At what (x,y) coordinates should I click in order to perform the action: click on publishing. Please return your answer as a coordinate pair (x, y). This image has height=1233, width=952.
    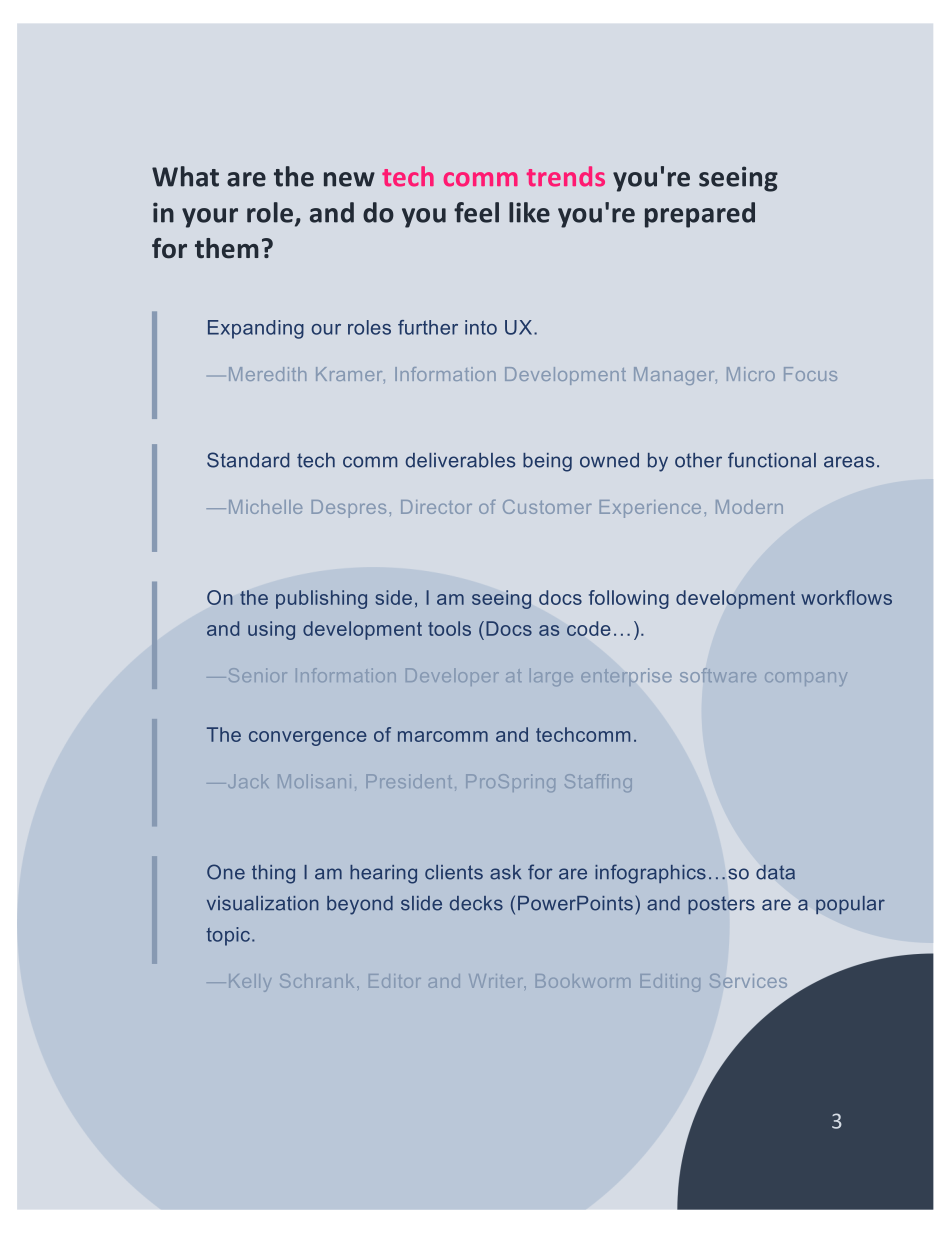
    Looking at the image, I should click on (321, 599).
